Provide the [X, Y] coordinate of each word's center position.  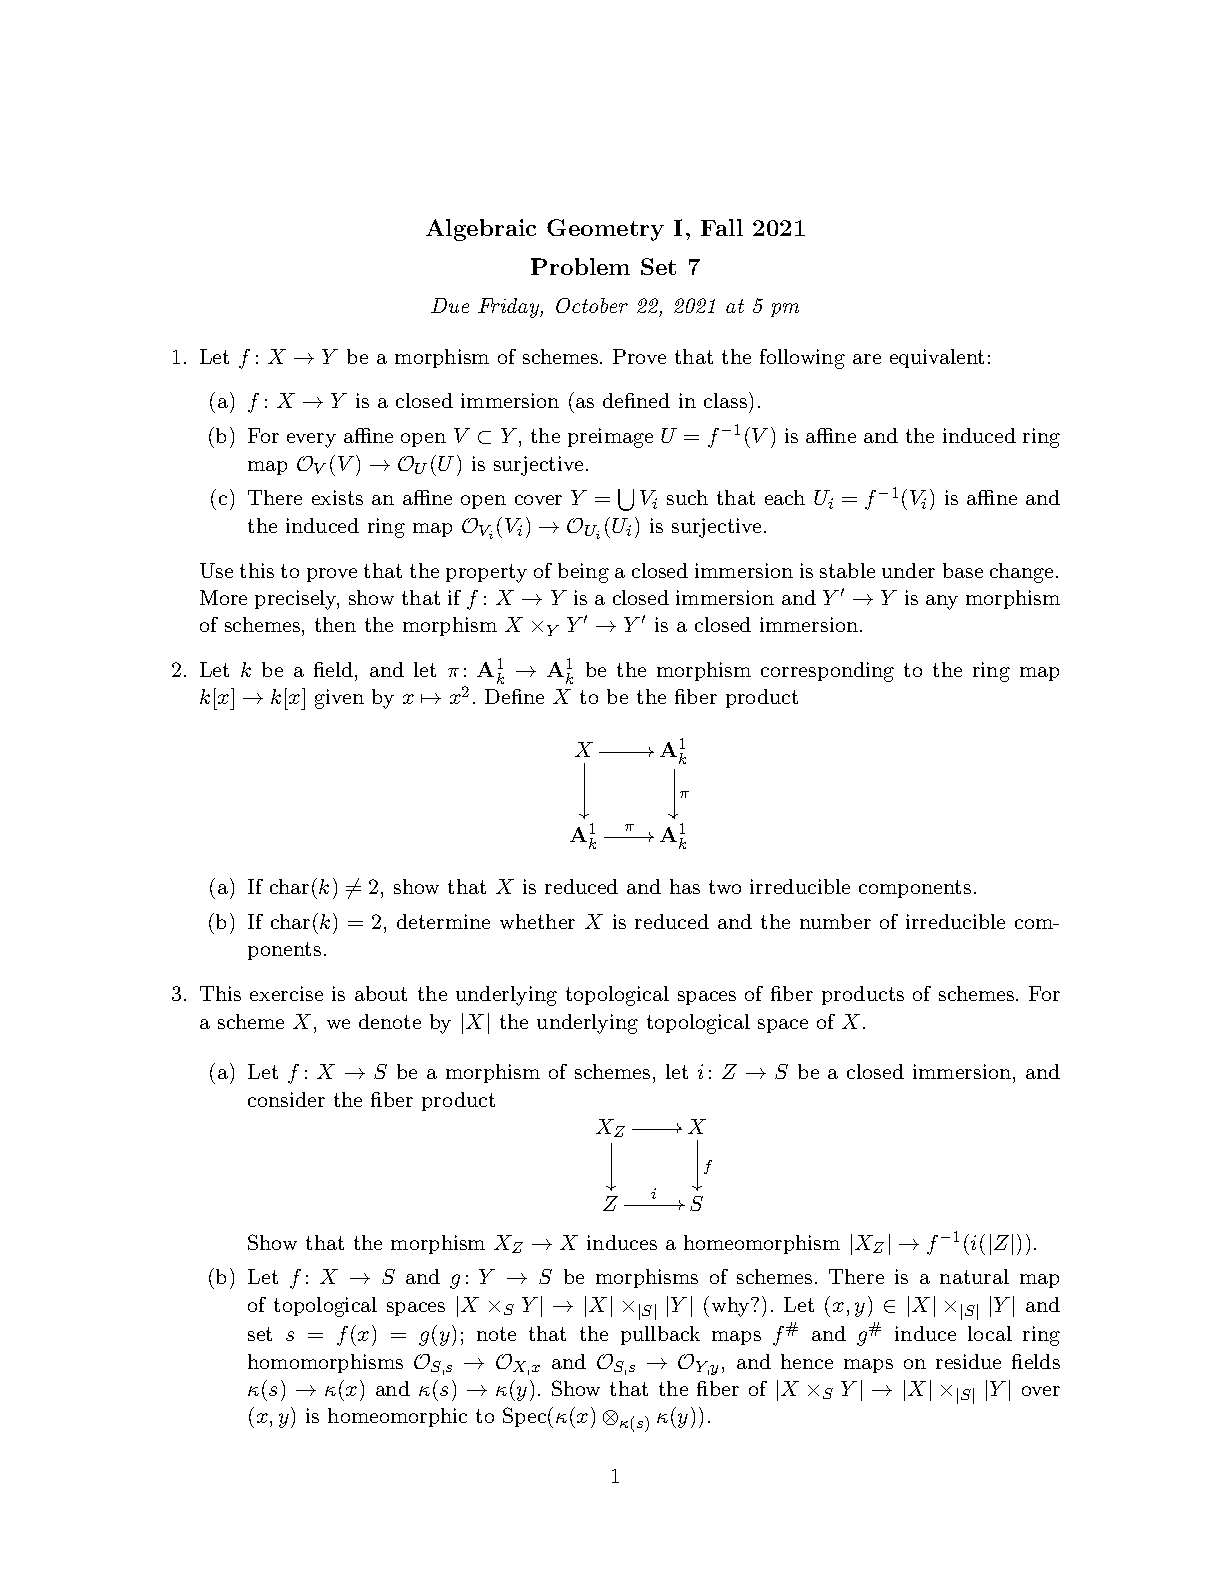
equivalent [937, 358]
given [339, 699]
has [685, 886]
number [835, 921]
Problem [580, 266]
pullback [660, 1335]
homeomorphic [397, 1417]
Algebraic [481, 230]
